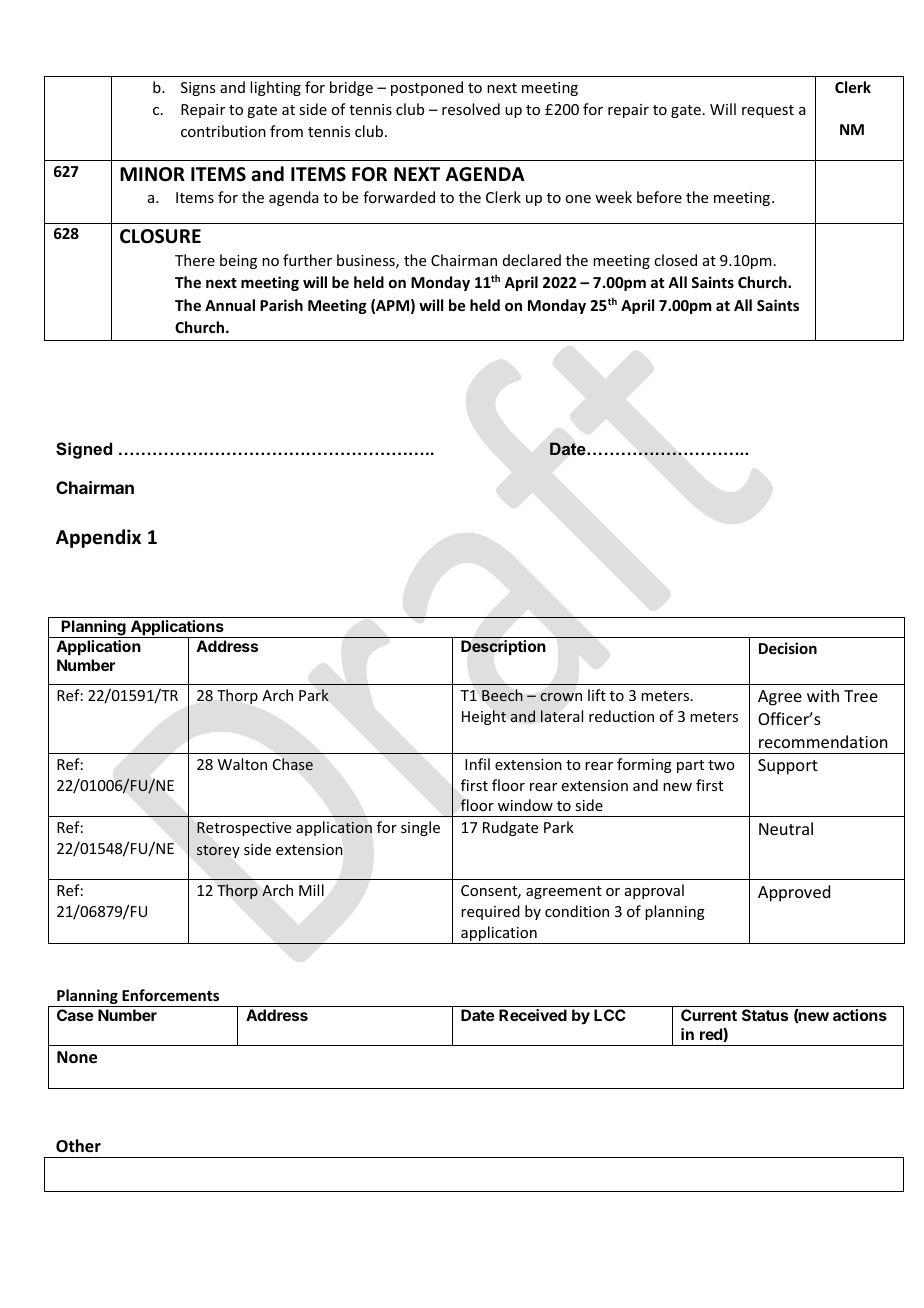  I want to click on request, so click(768, 111).
